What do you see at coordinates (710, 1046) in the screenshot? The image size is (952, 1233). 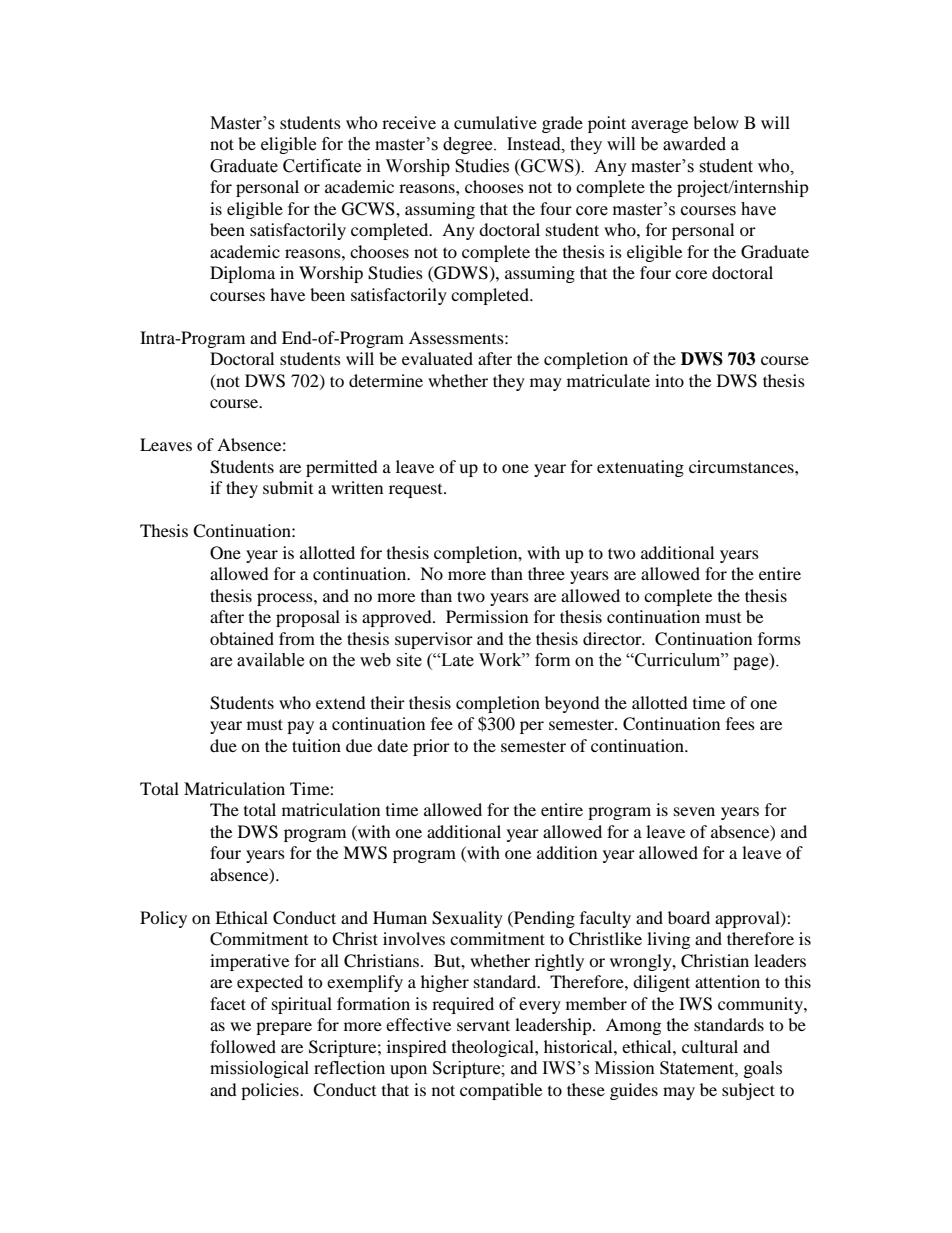 I see `cultural` at bounding box center [710, 1046].
